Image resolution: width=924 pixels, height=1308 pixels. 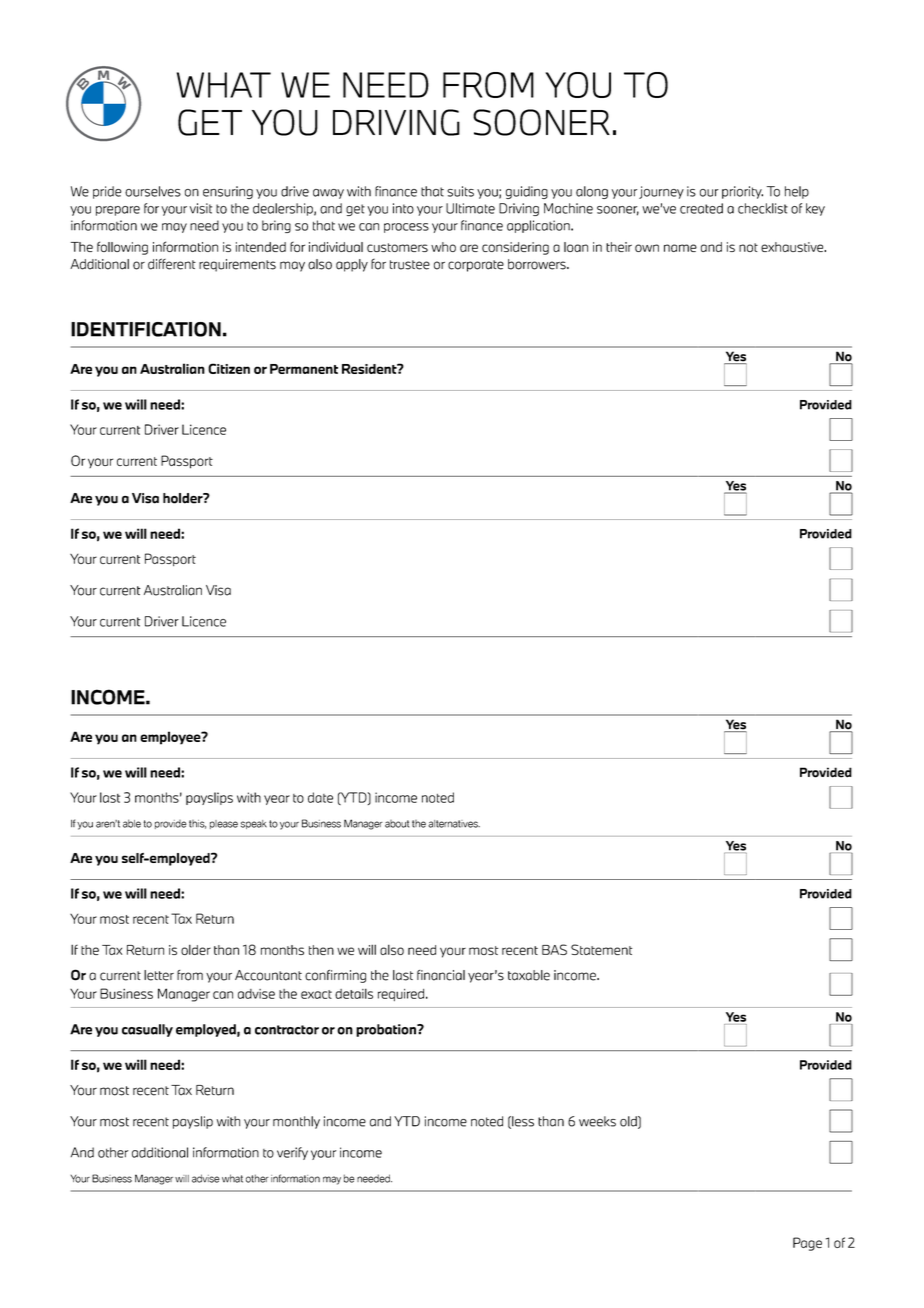 What do you see at coordinates (470, 208) in the screenshot?
I see `Ultimate` at bounding box center [470, 208].
